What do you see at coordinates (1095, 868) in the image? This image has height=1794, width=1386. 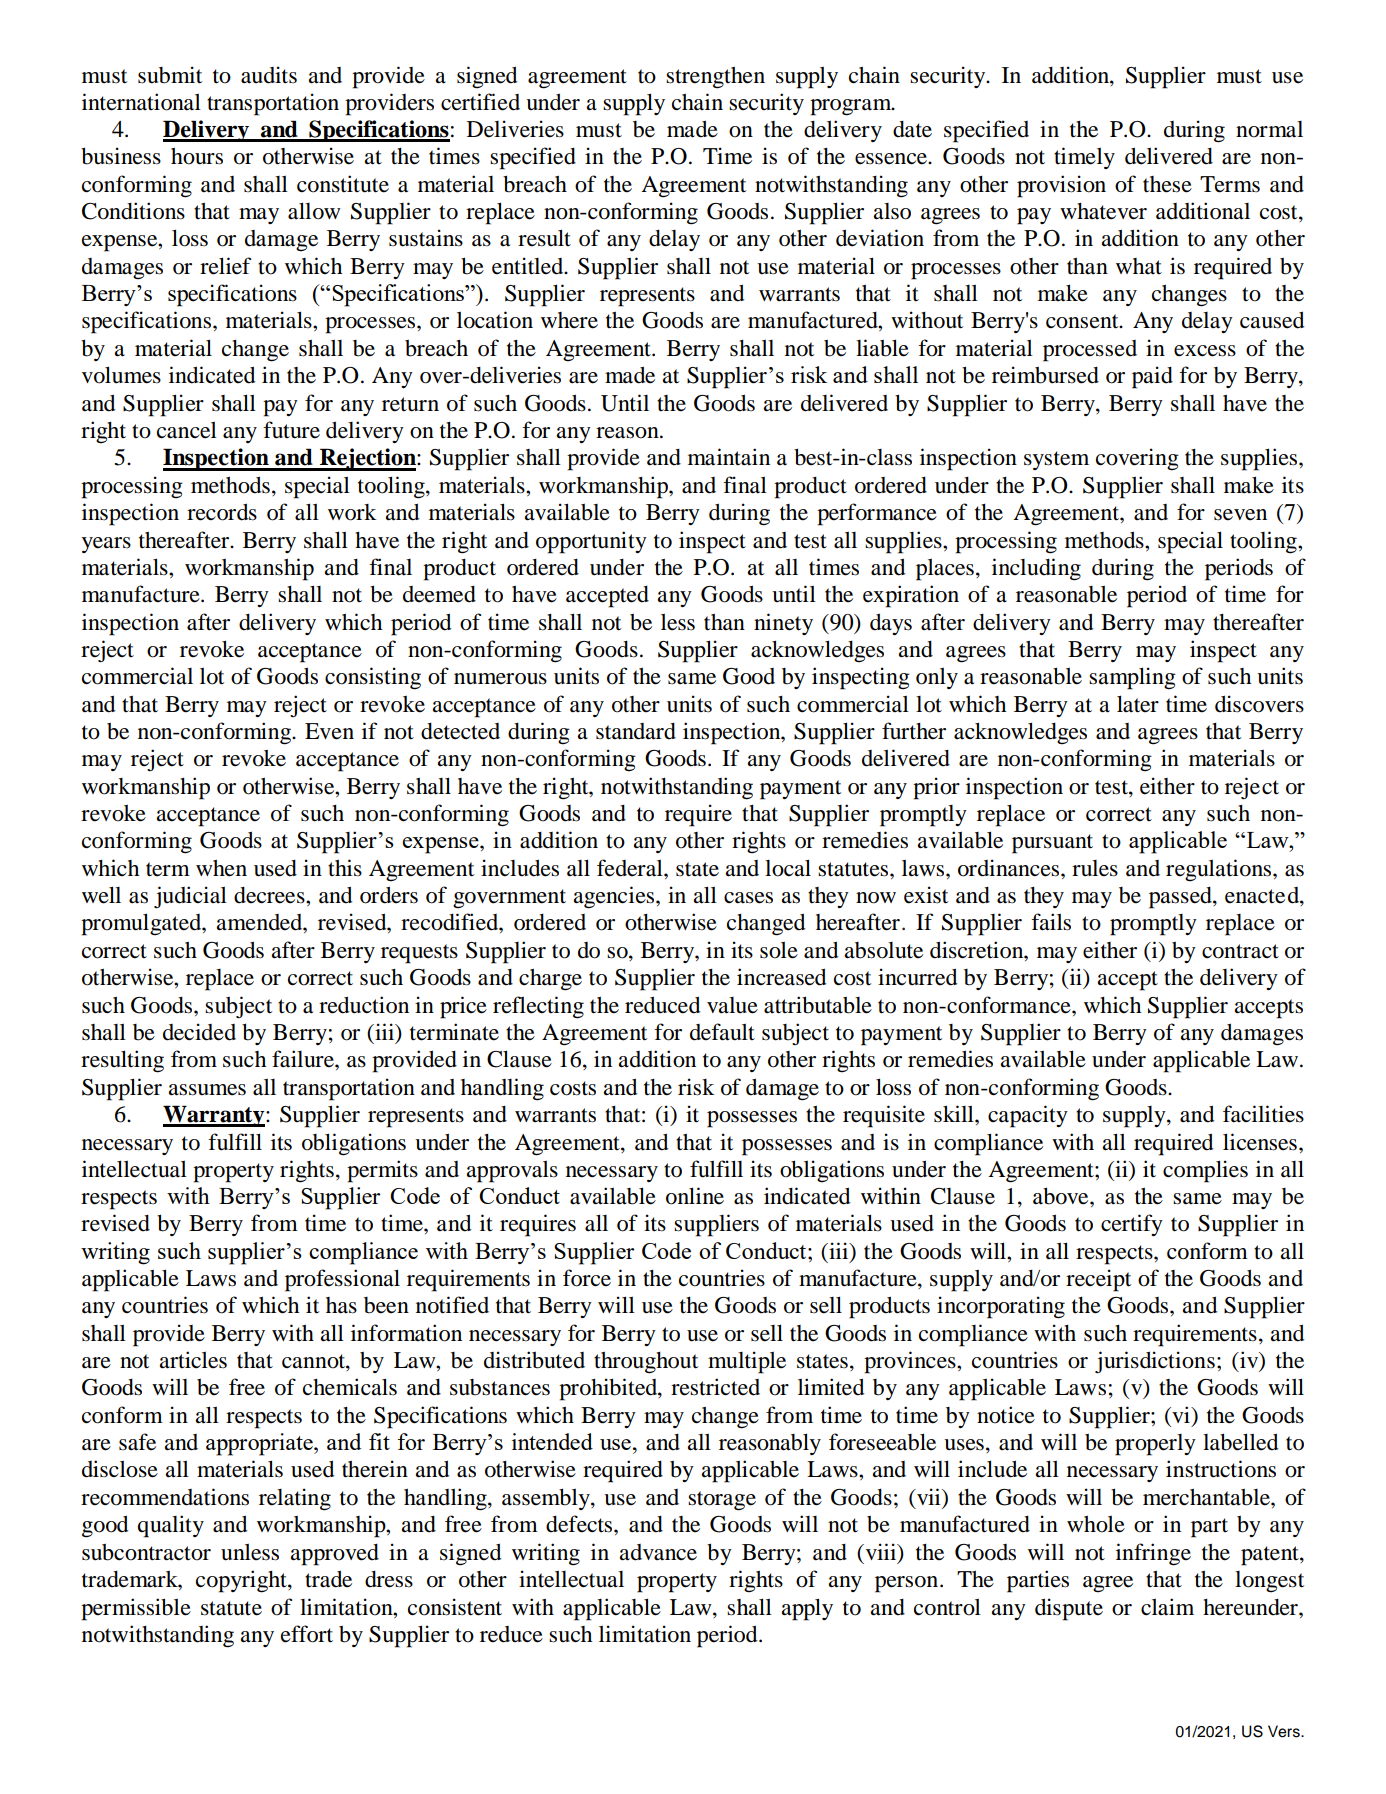 I see `rules` at bounding box center [1095, 868].
